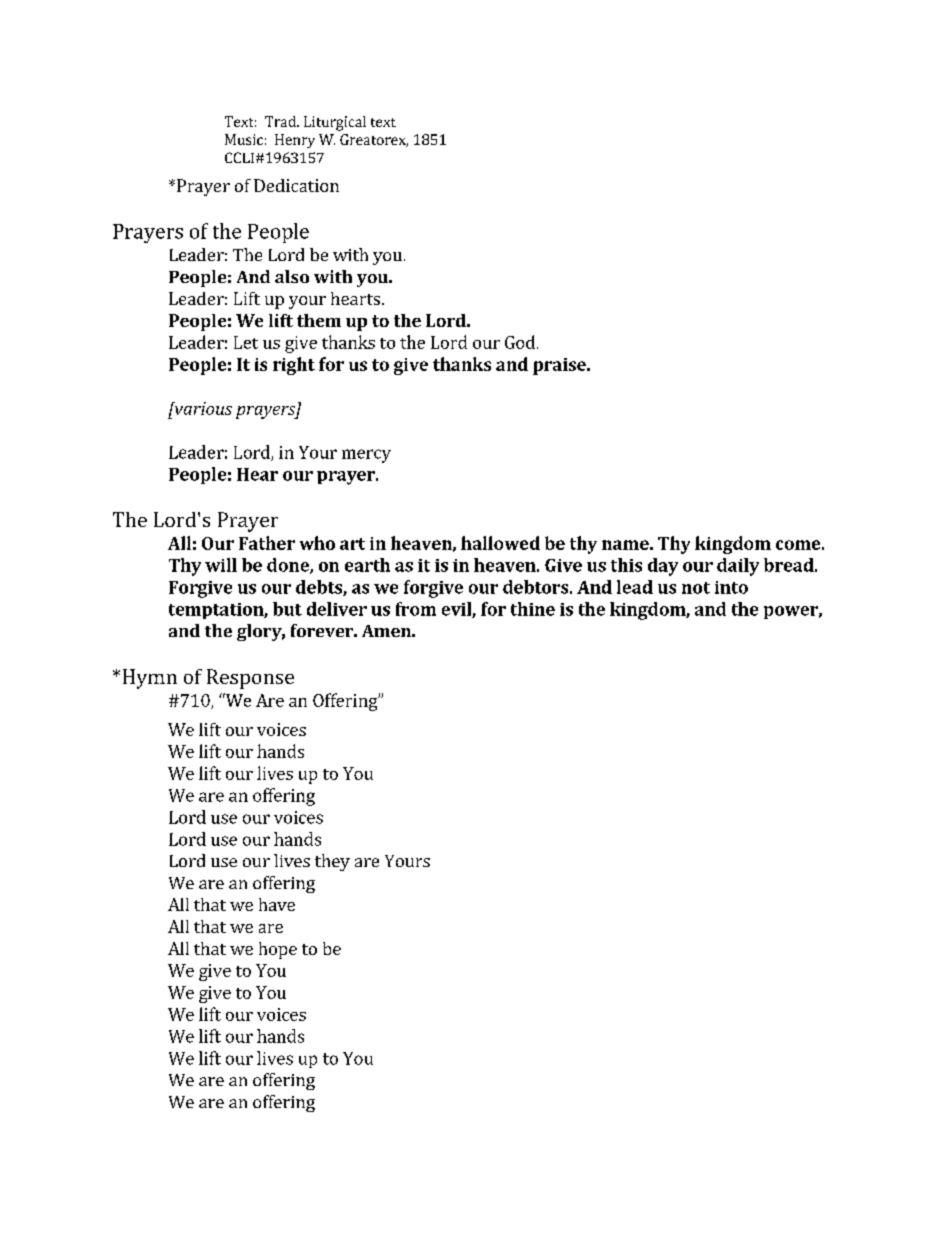 This document has height=1233, width=952. Describe the element at coordinates (244, 139) in the document. I see `Music` at that location.
